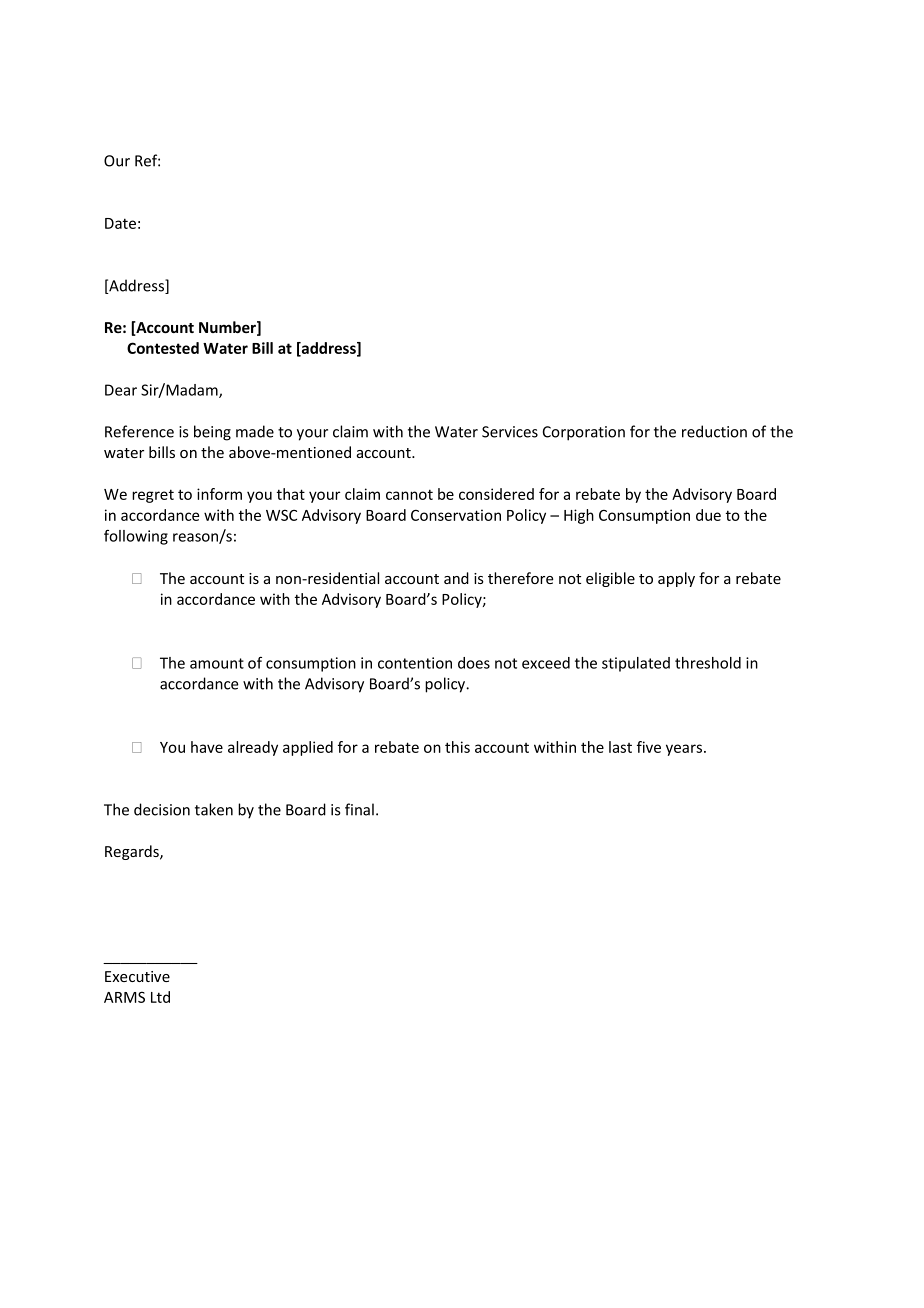 The height and width of the screenshot is (1308, 924). I want to click on following, so click(136, 537).
